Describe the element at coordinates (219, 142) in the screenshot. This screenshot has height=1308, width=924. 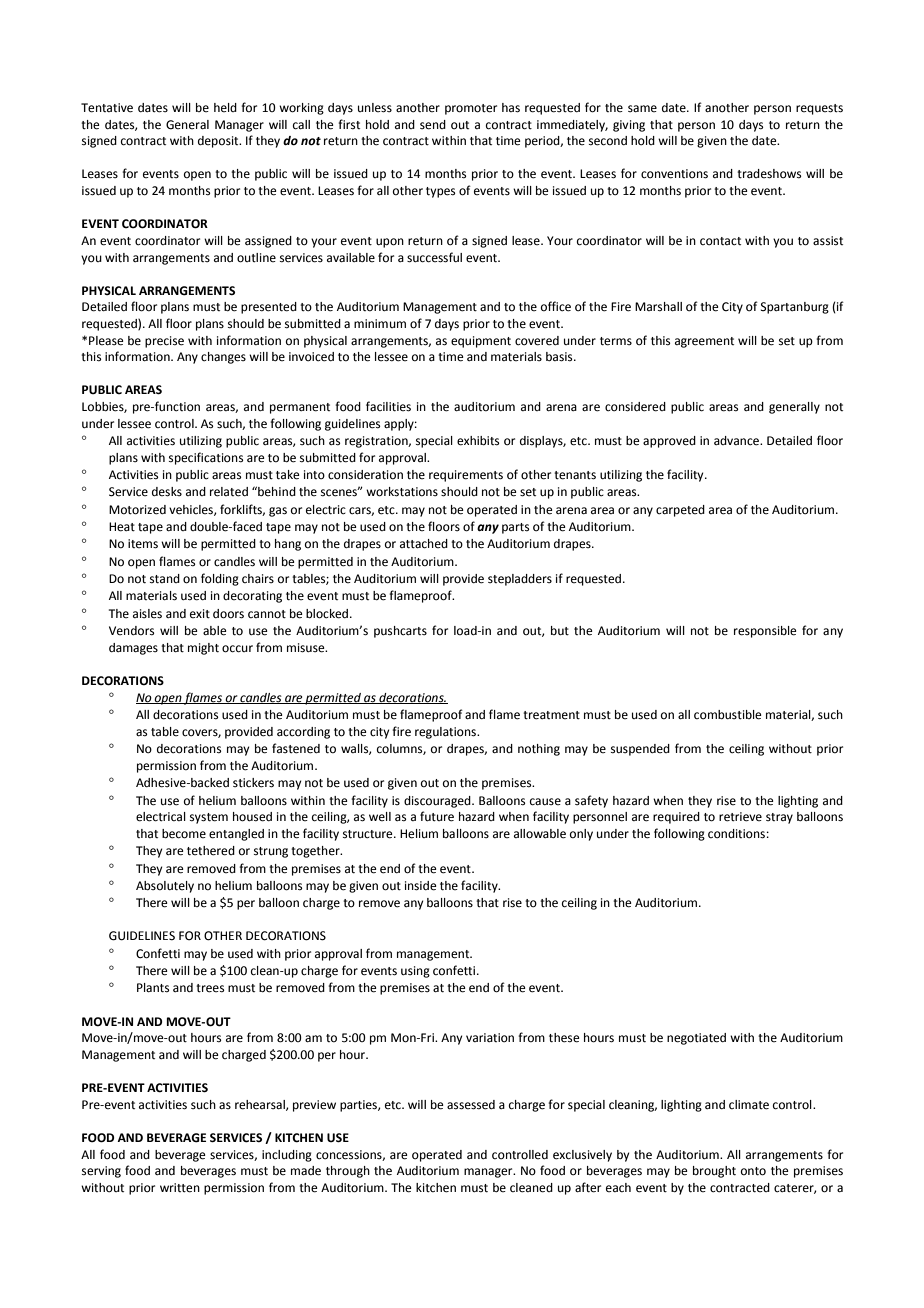
I see `deposit` at that location.
